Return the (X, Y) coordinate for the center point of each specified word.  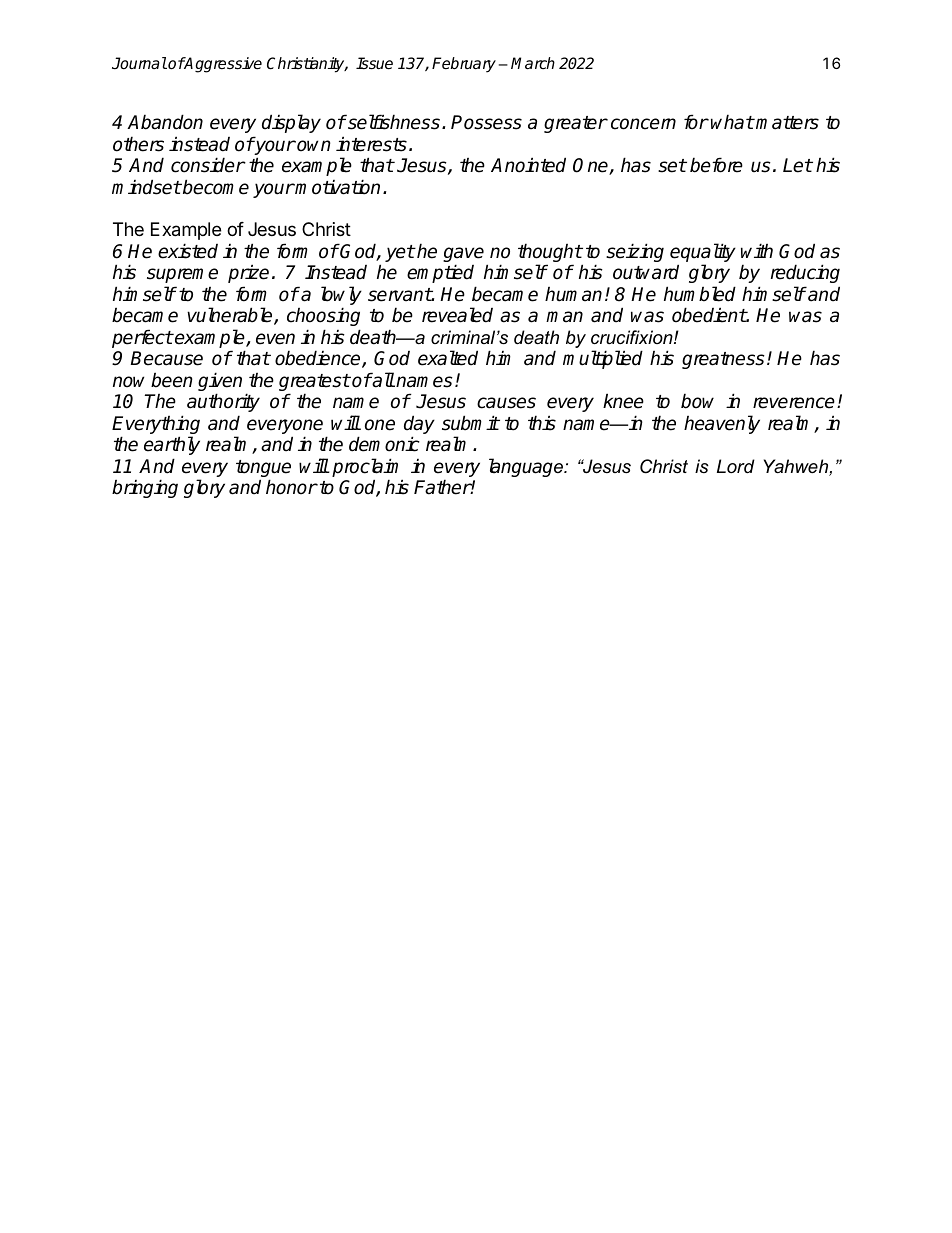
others (138, 144)
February (464, 65)
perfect (142, 338)
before (716, 165)
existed (188, 251)
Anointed (528, 165)
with (757, 250)
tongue (263, 470)
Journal (139, 63)
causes (506, 403)
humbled (700, 294)
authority (223, 402)
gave (463, 256)
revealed (457, 315)
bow (697, 401)
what (732, 122)
